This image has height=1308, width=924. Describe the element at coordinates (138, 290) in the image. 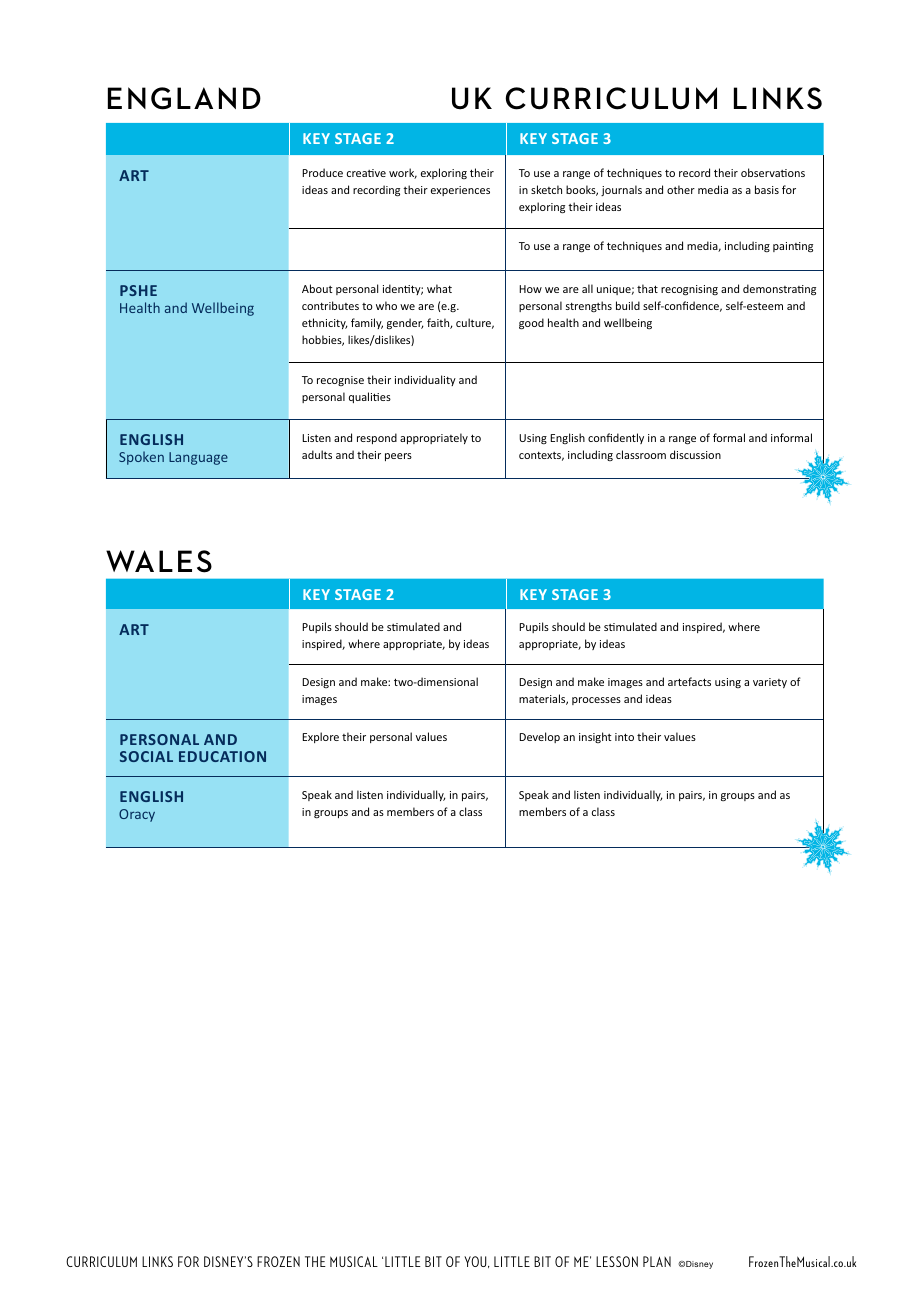

I see `PSHE` at that location.
